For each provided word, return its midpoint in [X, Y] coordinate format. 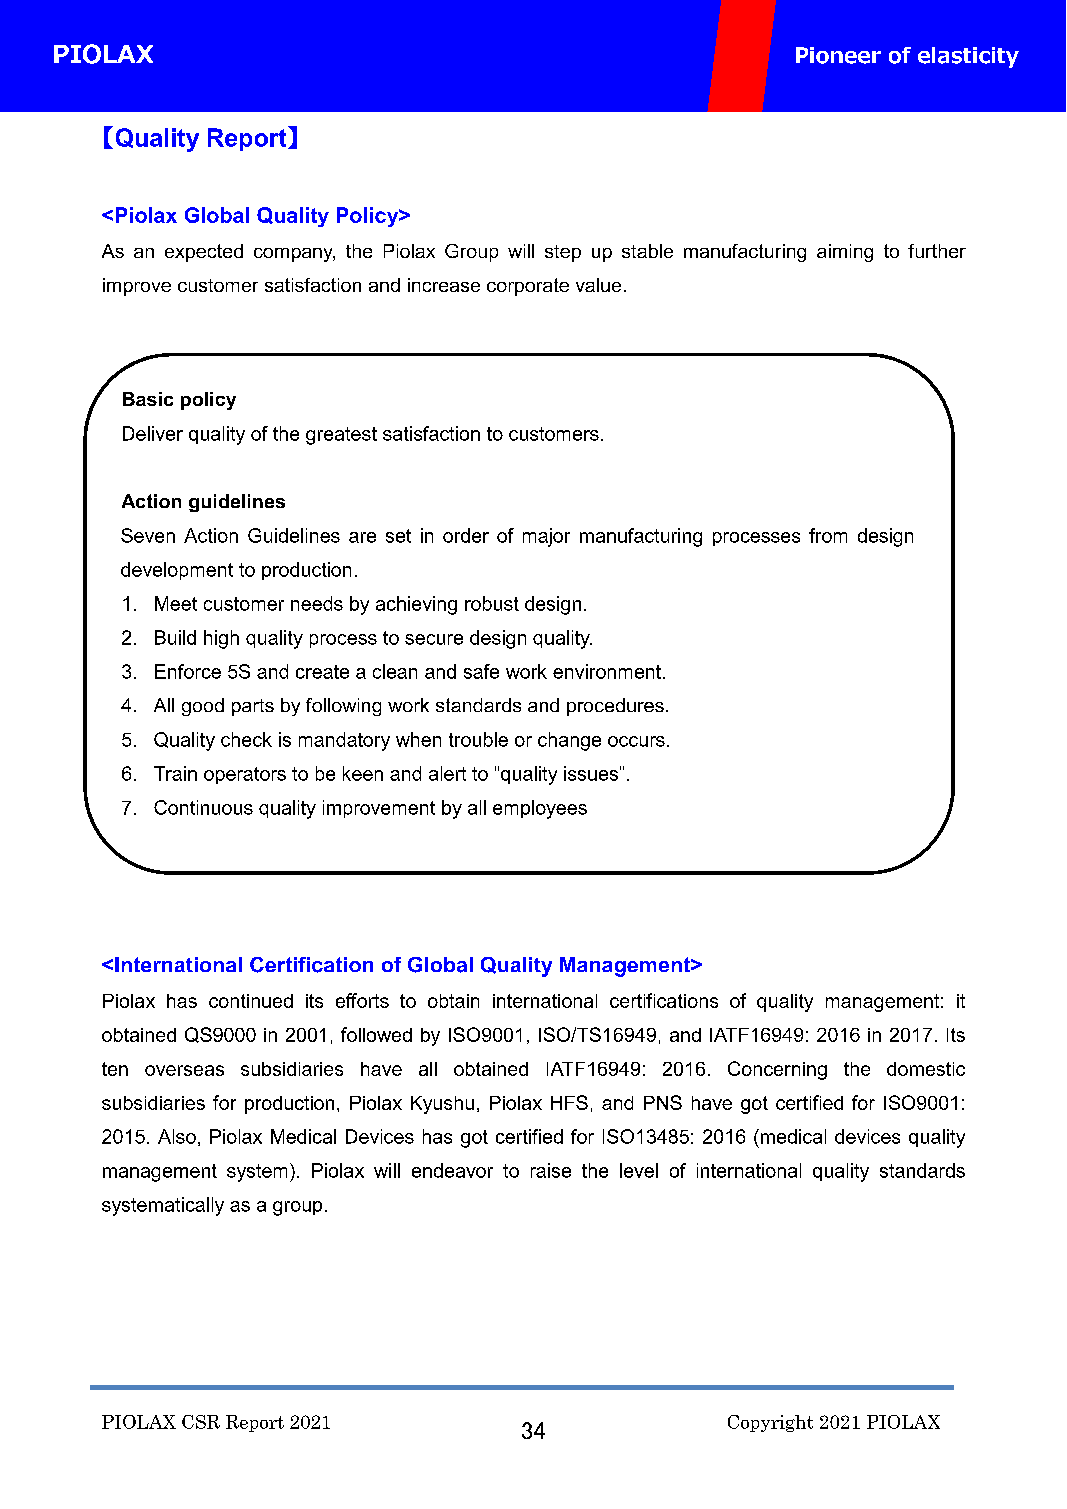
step [563, 253]
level [639, 1170]
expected [204, 253]
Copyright [770, 1423]
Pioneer [838, 55]
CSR [201, 1422]
